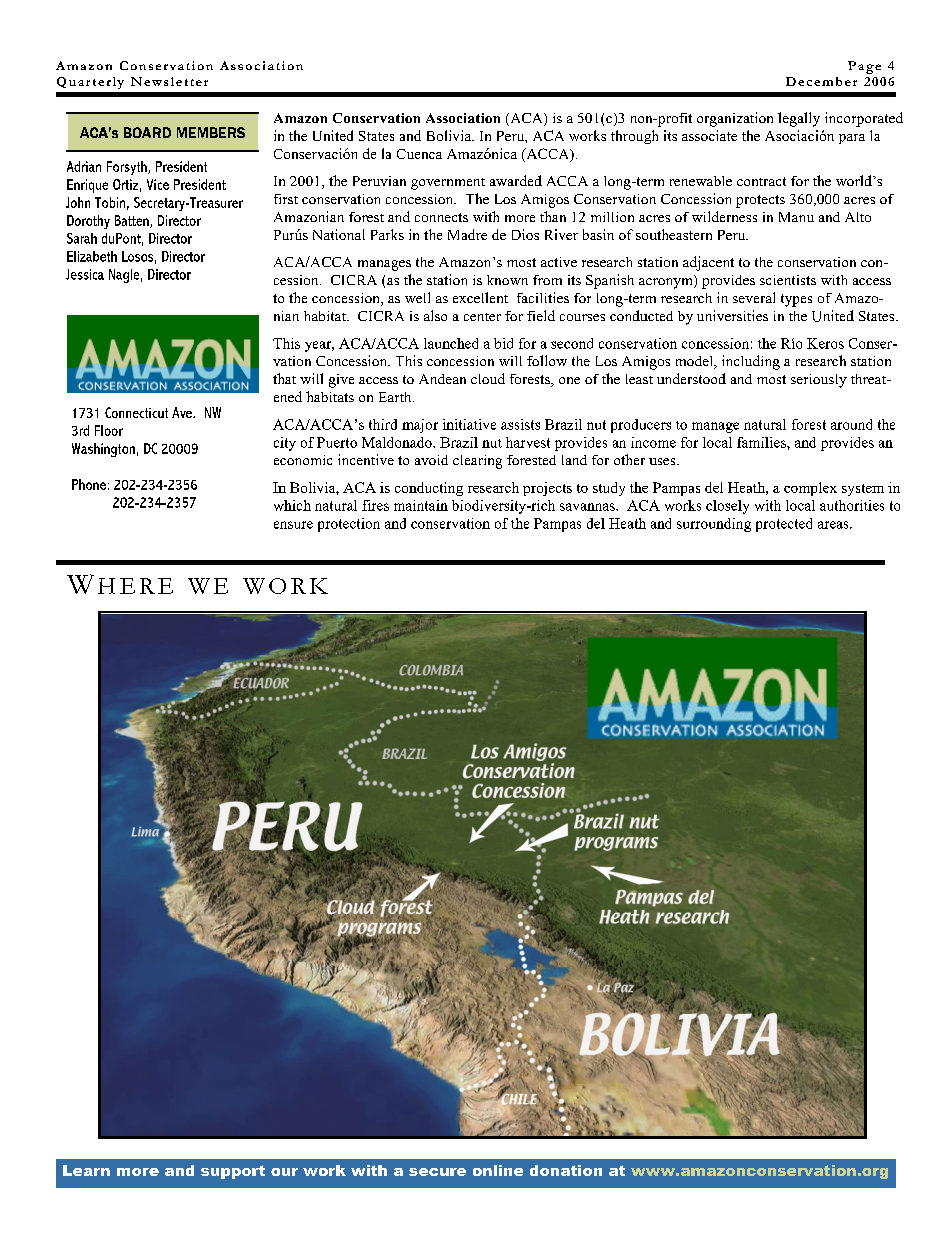 Image resolution: width=952 pixels, height=1233 pixels. Describe the element at coordinates (566, 1170) in the screenshot. I see `donation` at that location.
